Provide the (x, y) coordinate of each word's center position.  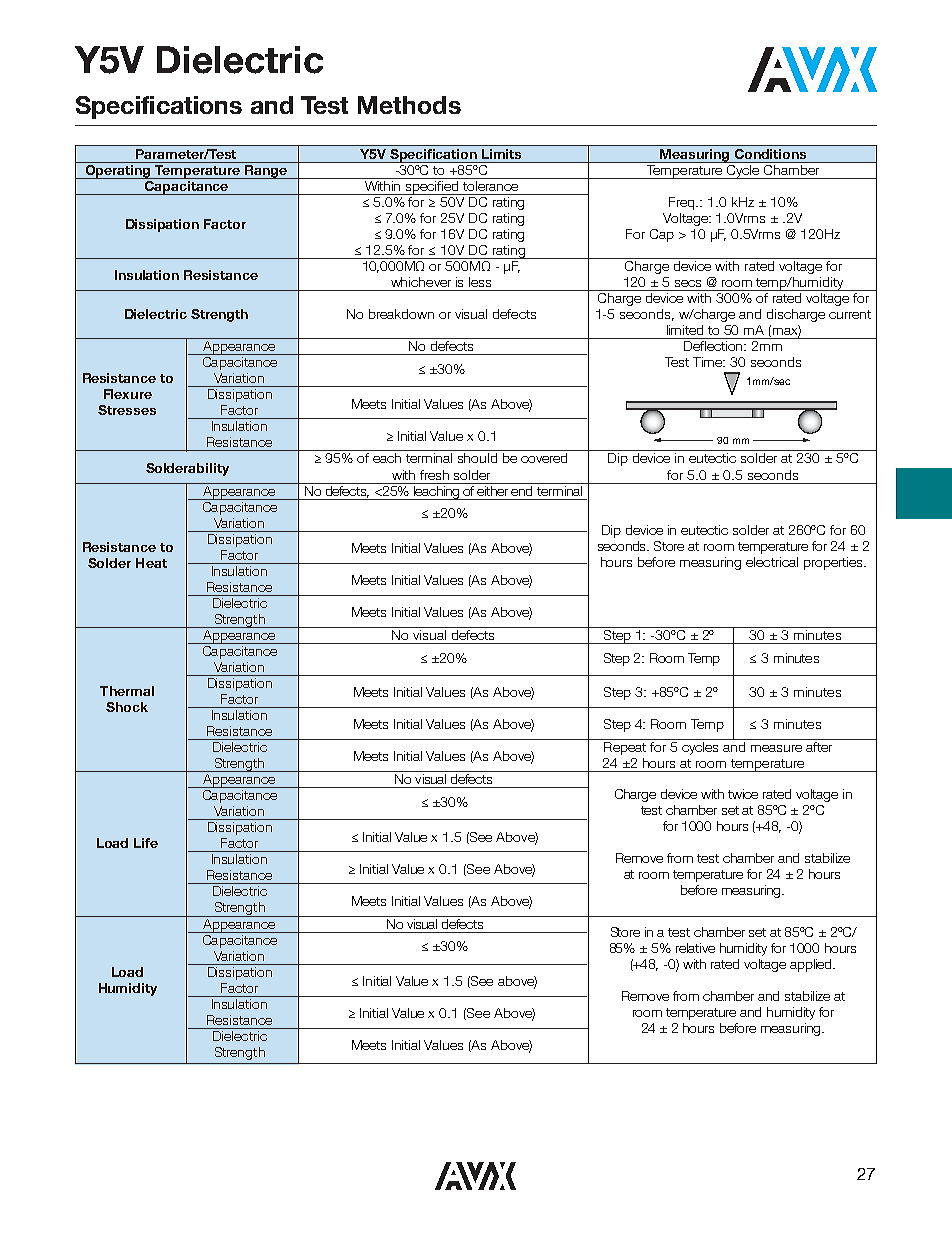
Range (265, 170)
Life (146, 843)
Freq (683, 203)
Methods (409, 105)
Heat (151, 563)
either (493, 489)
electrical (772, 562)
